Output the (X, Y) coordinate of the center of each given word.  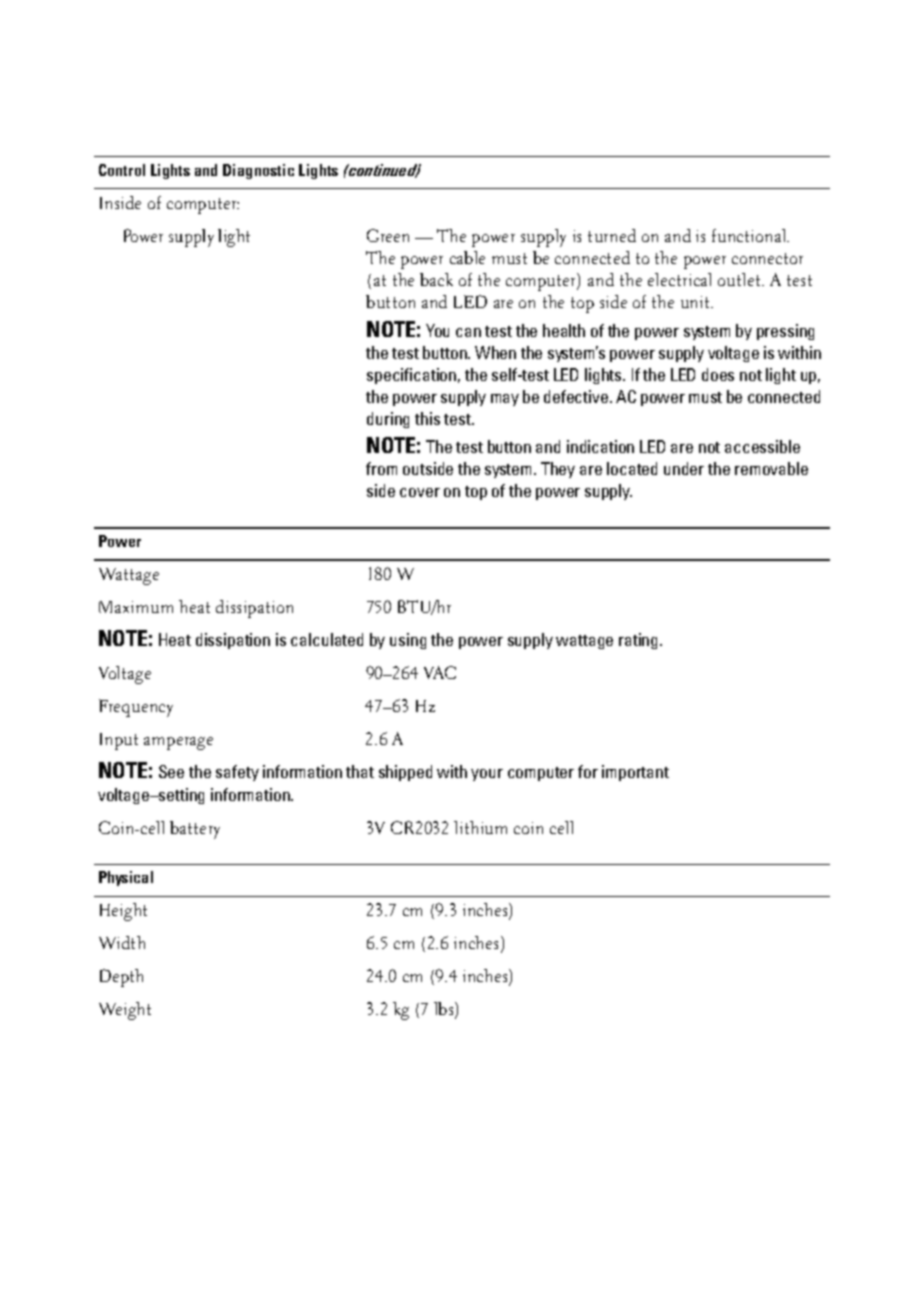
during (388, 420)
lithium (480, 827)
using (408, 641)
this (427, 418)
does (718, 374)
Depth (121, 978)
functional (750, 235)
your (487, 775)
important (635, 773)
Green (388, 235)
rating (640, 641)
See (171, 771)
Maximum (136, 607)
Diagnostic (258, 171)
